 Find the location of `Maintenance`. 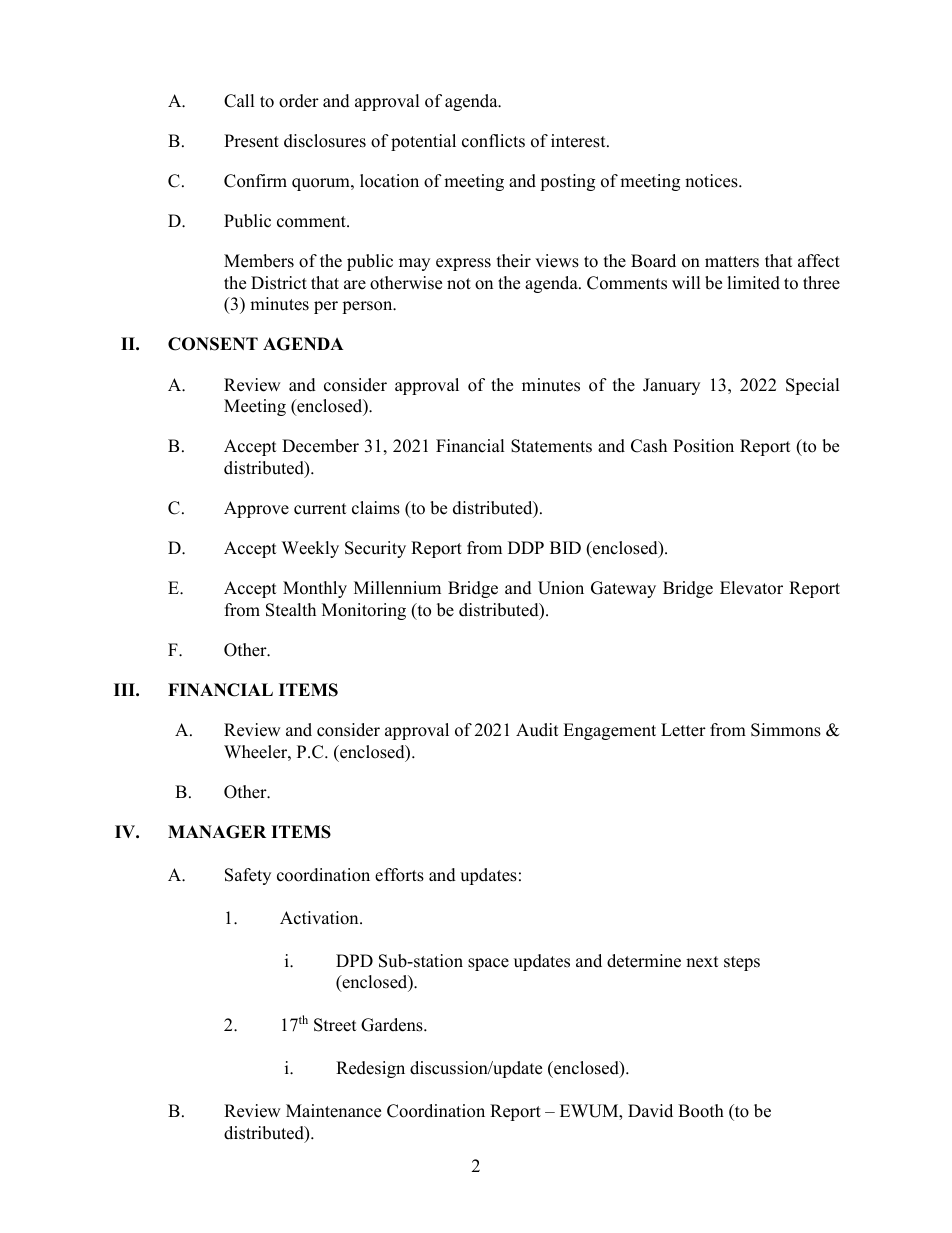

Maintenance is located at coordinates (333, 1111).
